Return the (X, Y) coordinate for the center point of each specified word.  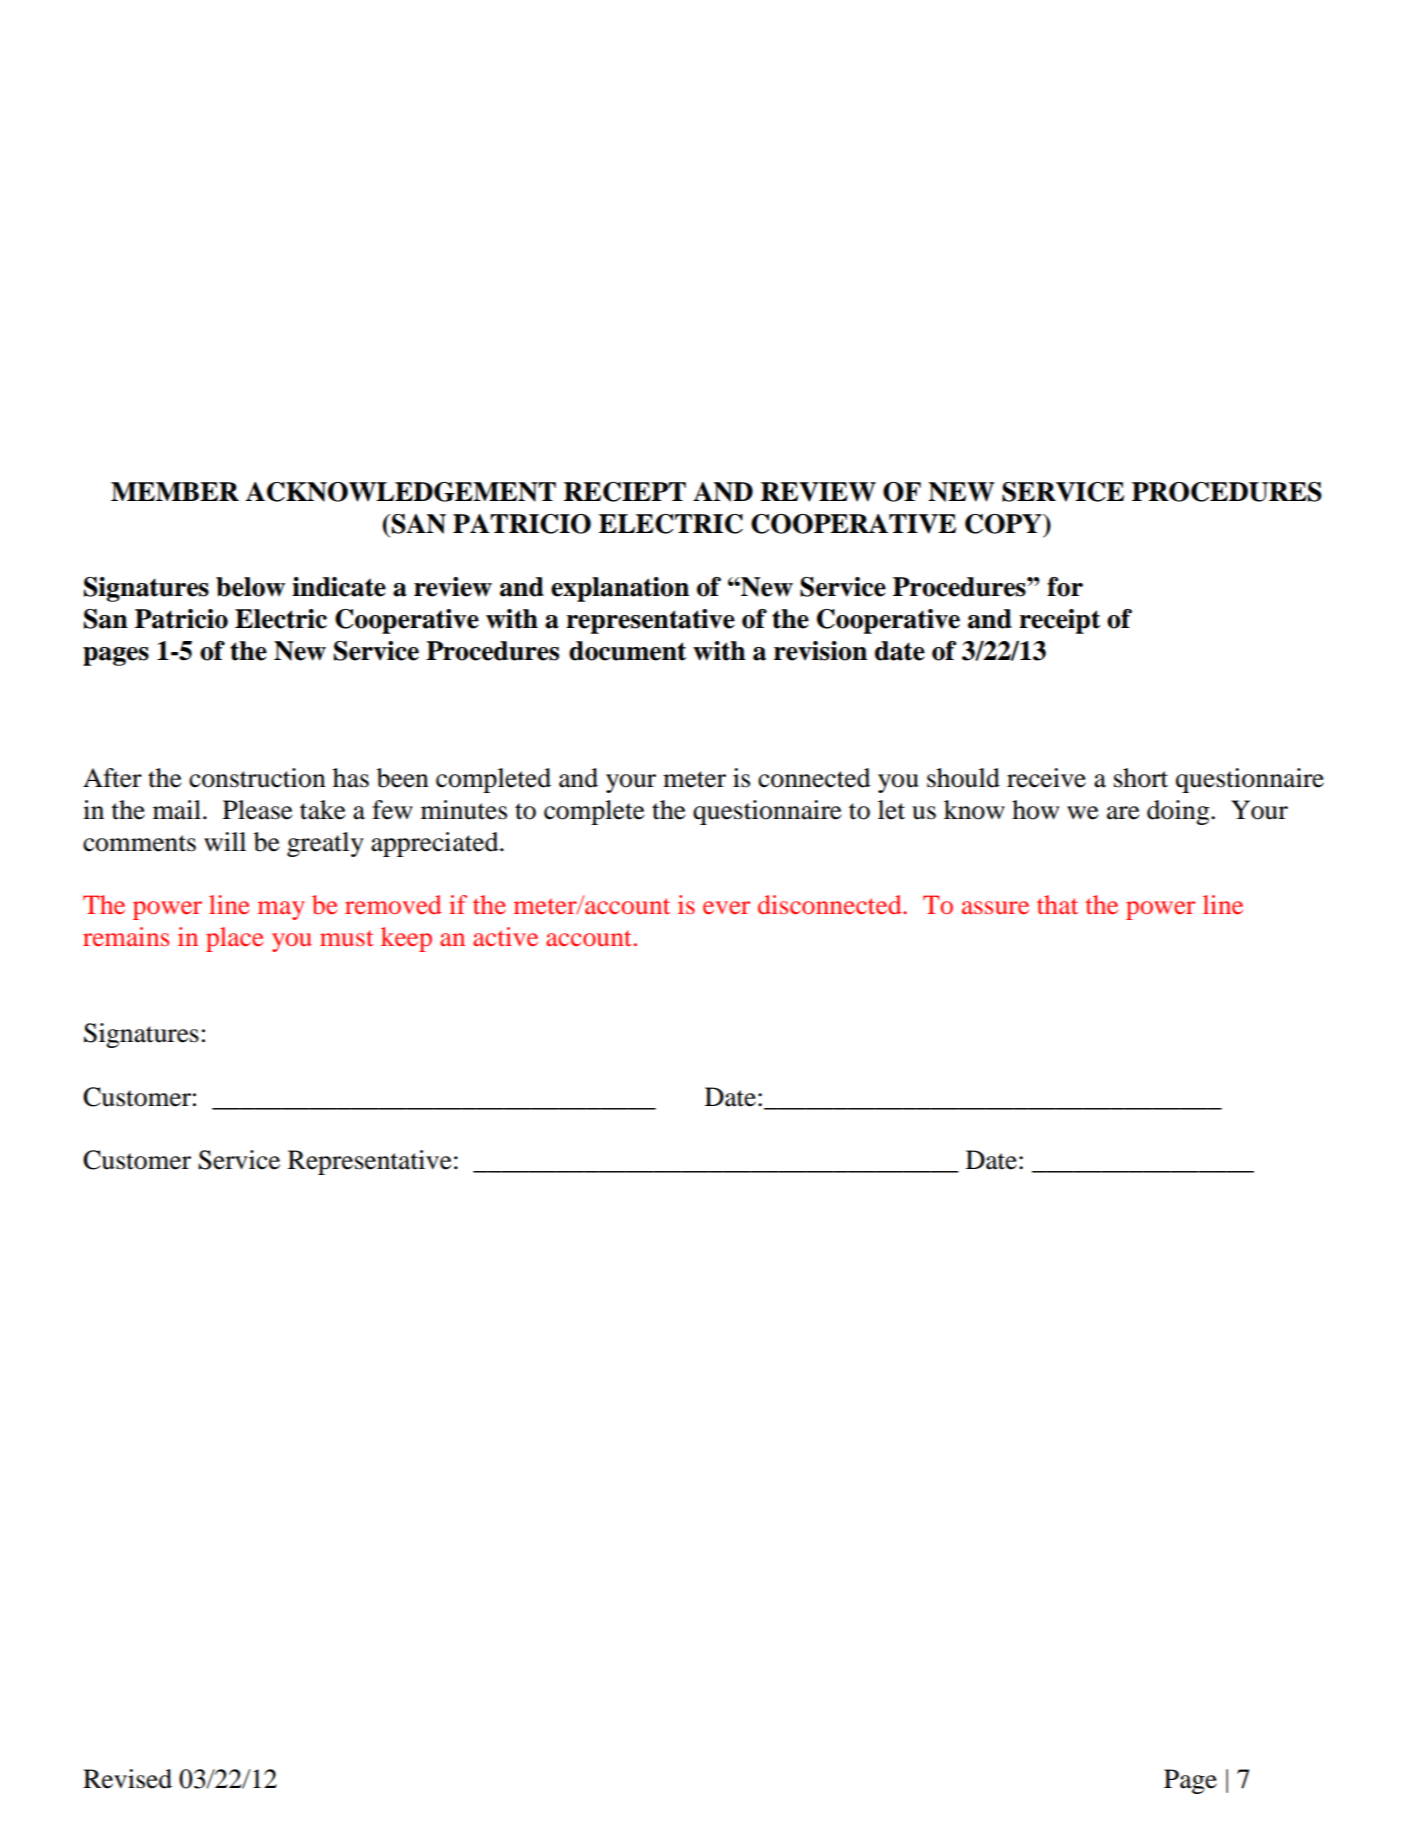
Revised (127, 1779)
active (505, 936)
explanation (620, 589)
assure (995, 907)
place (234, 939)
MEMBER (175, 491)
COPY (1004, 524)
